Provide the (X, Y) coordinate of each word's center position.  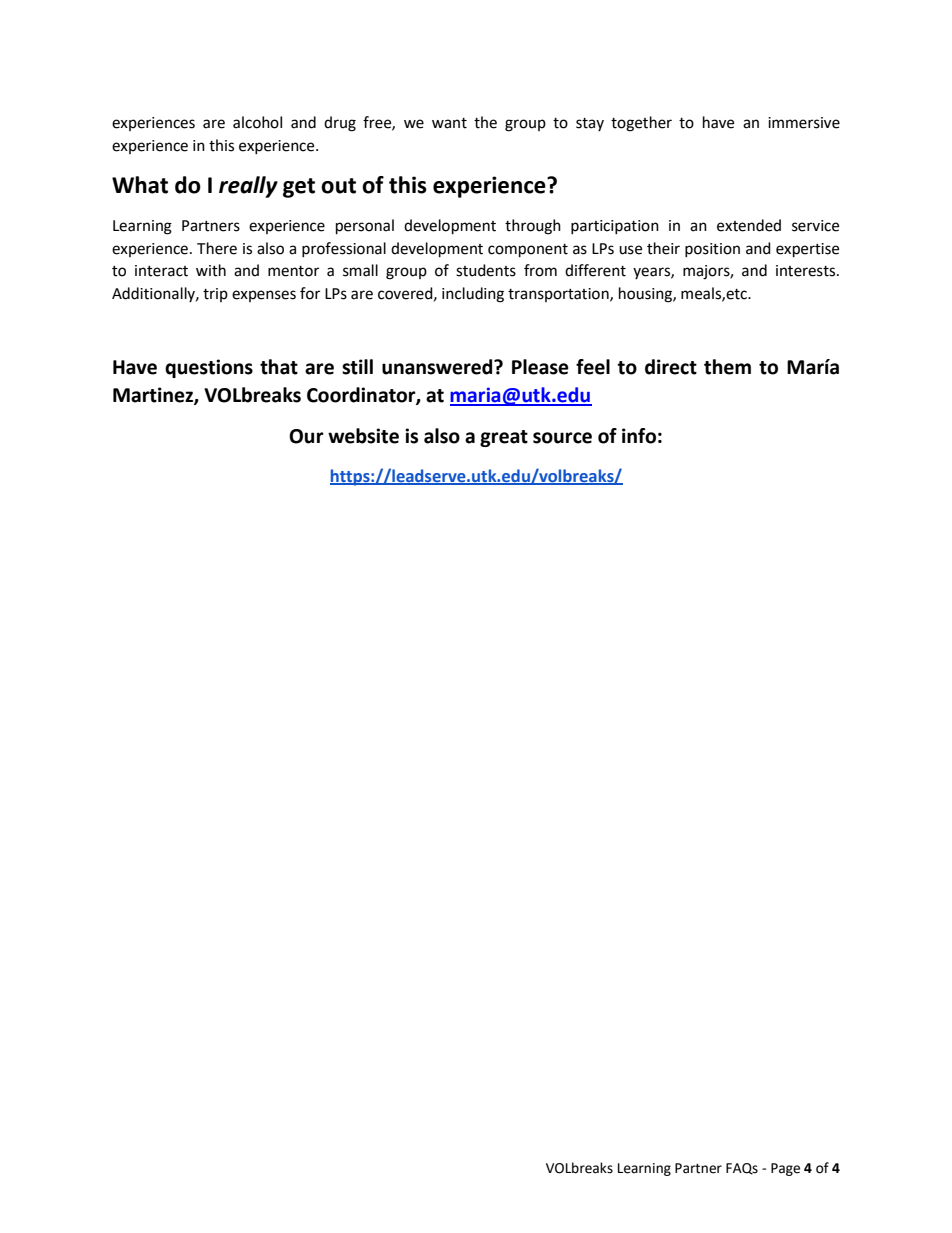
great (504, 438)
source (562, 438)
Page (785, 1169)
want (449, 123)
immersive (804, 123)
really (248, 187)
